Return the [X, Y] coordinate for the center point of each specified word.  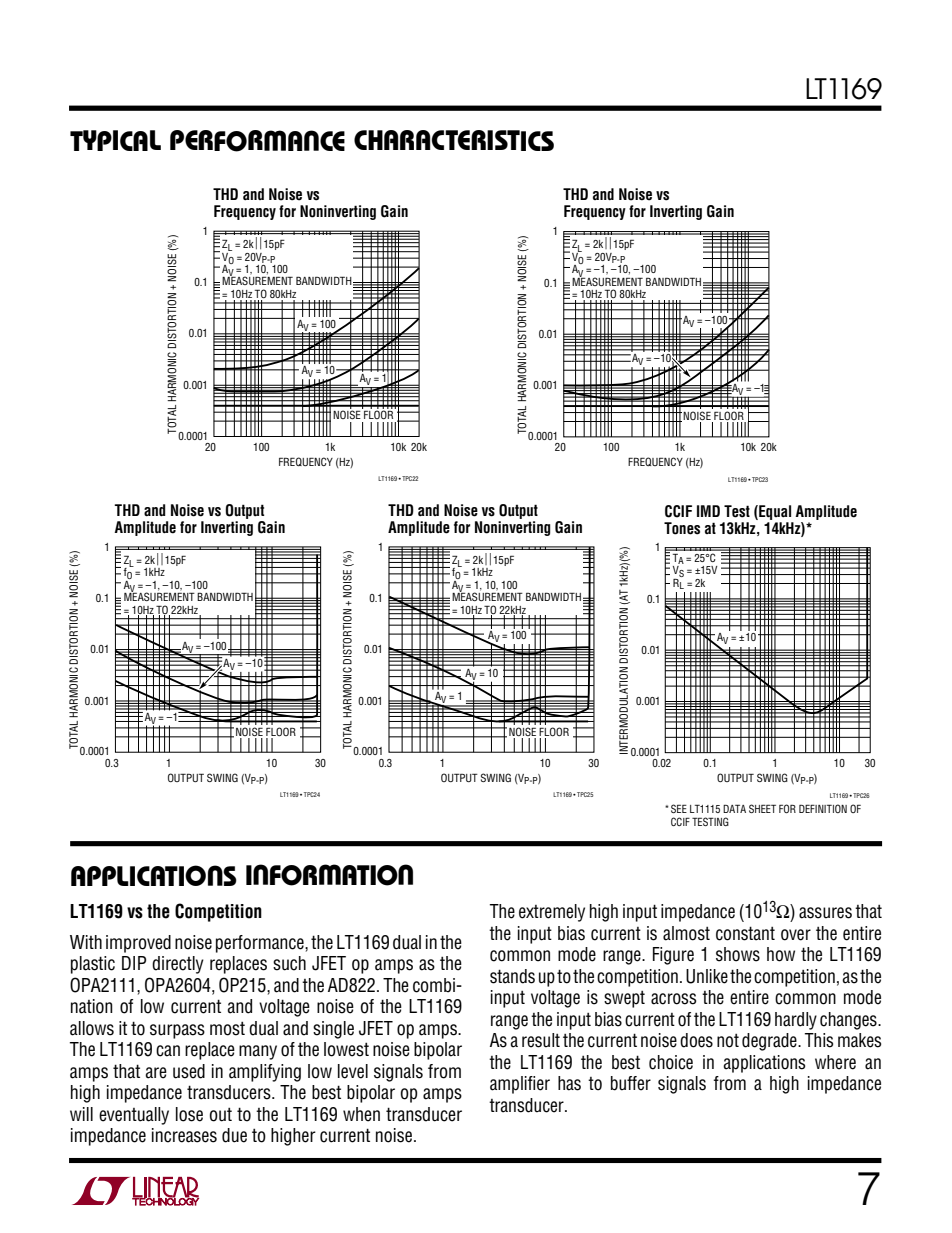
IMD [708, 511]
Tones [682, 528]
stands [512, 976]
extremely [552, 913]
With [86, 942]
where [835, 1062]
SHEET [762, 808]
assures [825, 913]
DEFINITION [823, 808]
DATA [734, 808]
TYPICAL [115, 140]
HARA [399, 140]
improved [138, 944]
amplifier [520, 1085]
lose [189, 1114]
